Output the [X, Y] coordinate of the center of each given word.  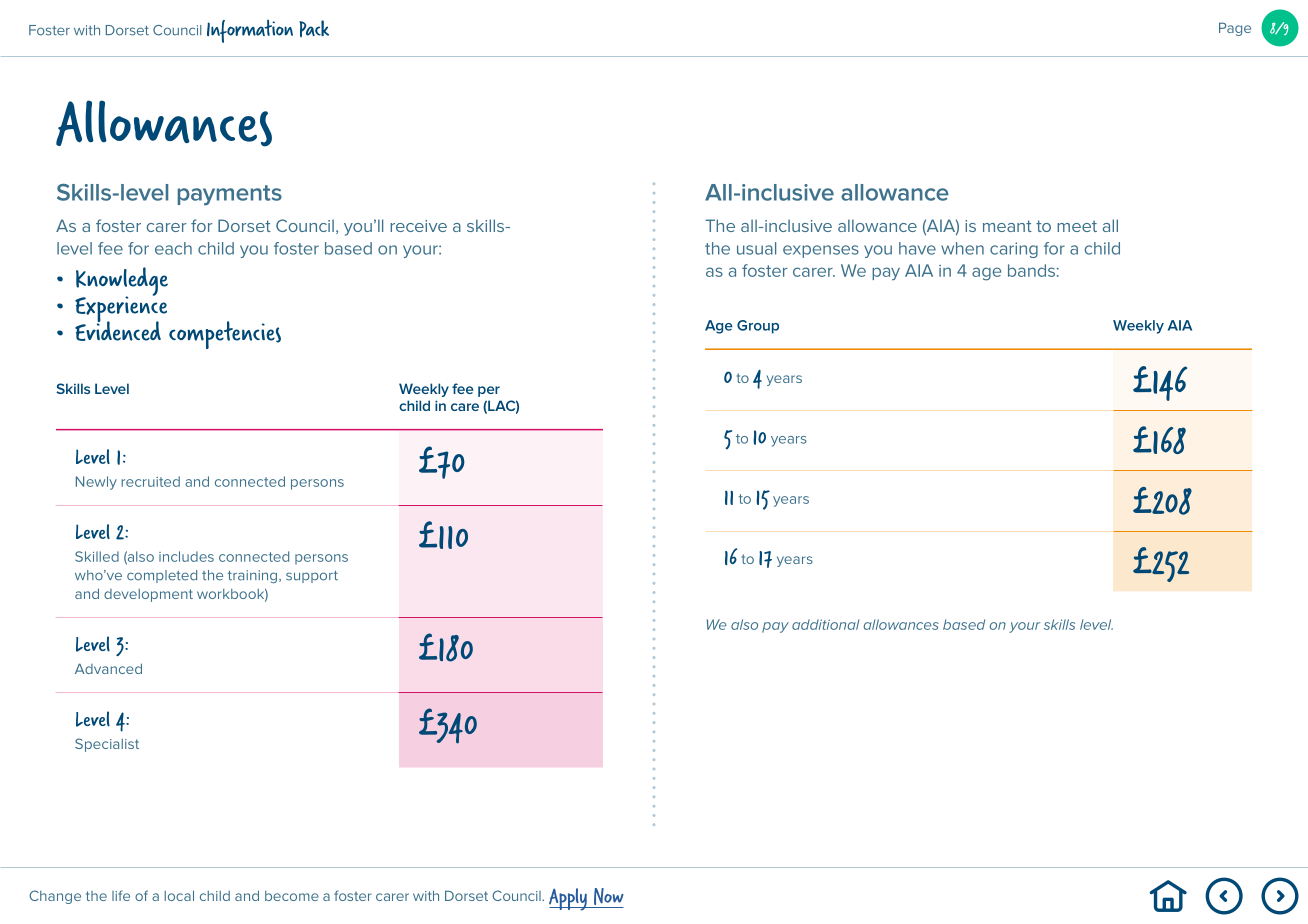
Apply [569, 899]
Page [1235, 29]
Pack [314, 28]
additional [825, 624]
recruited [150, 481]
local [179, 895]
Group [758, 327]
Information [250, 31]
